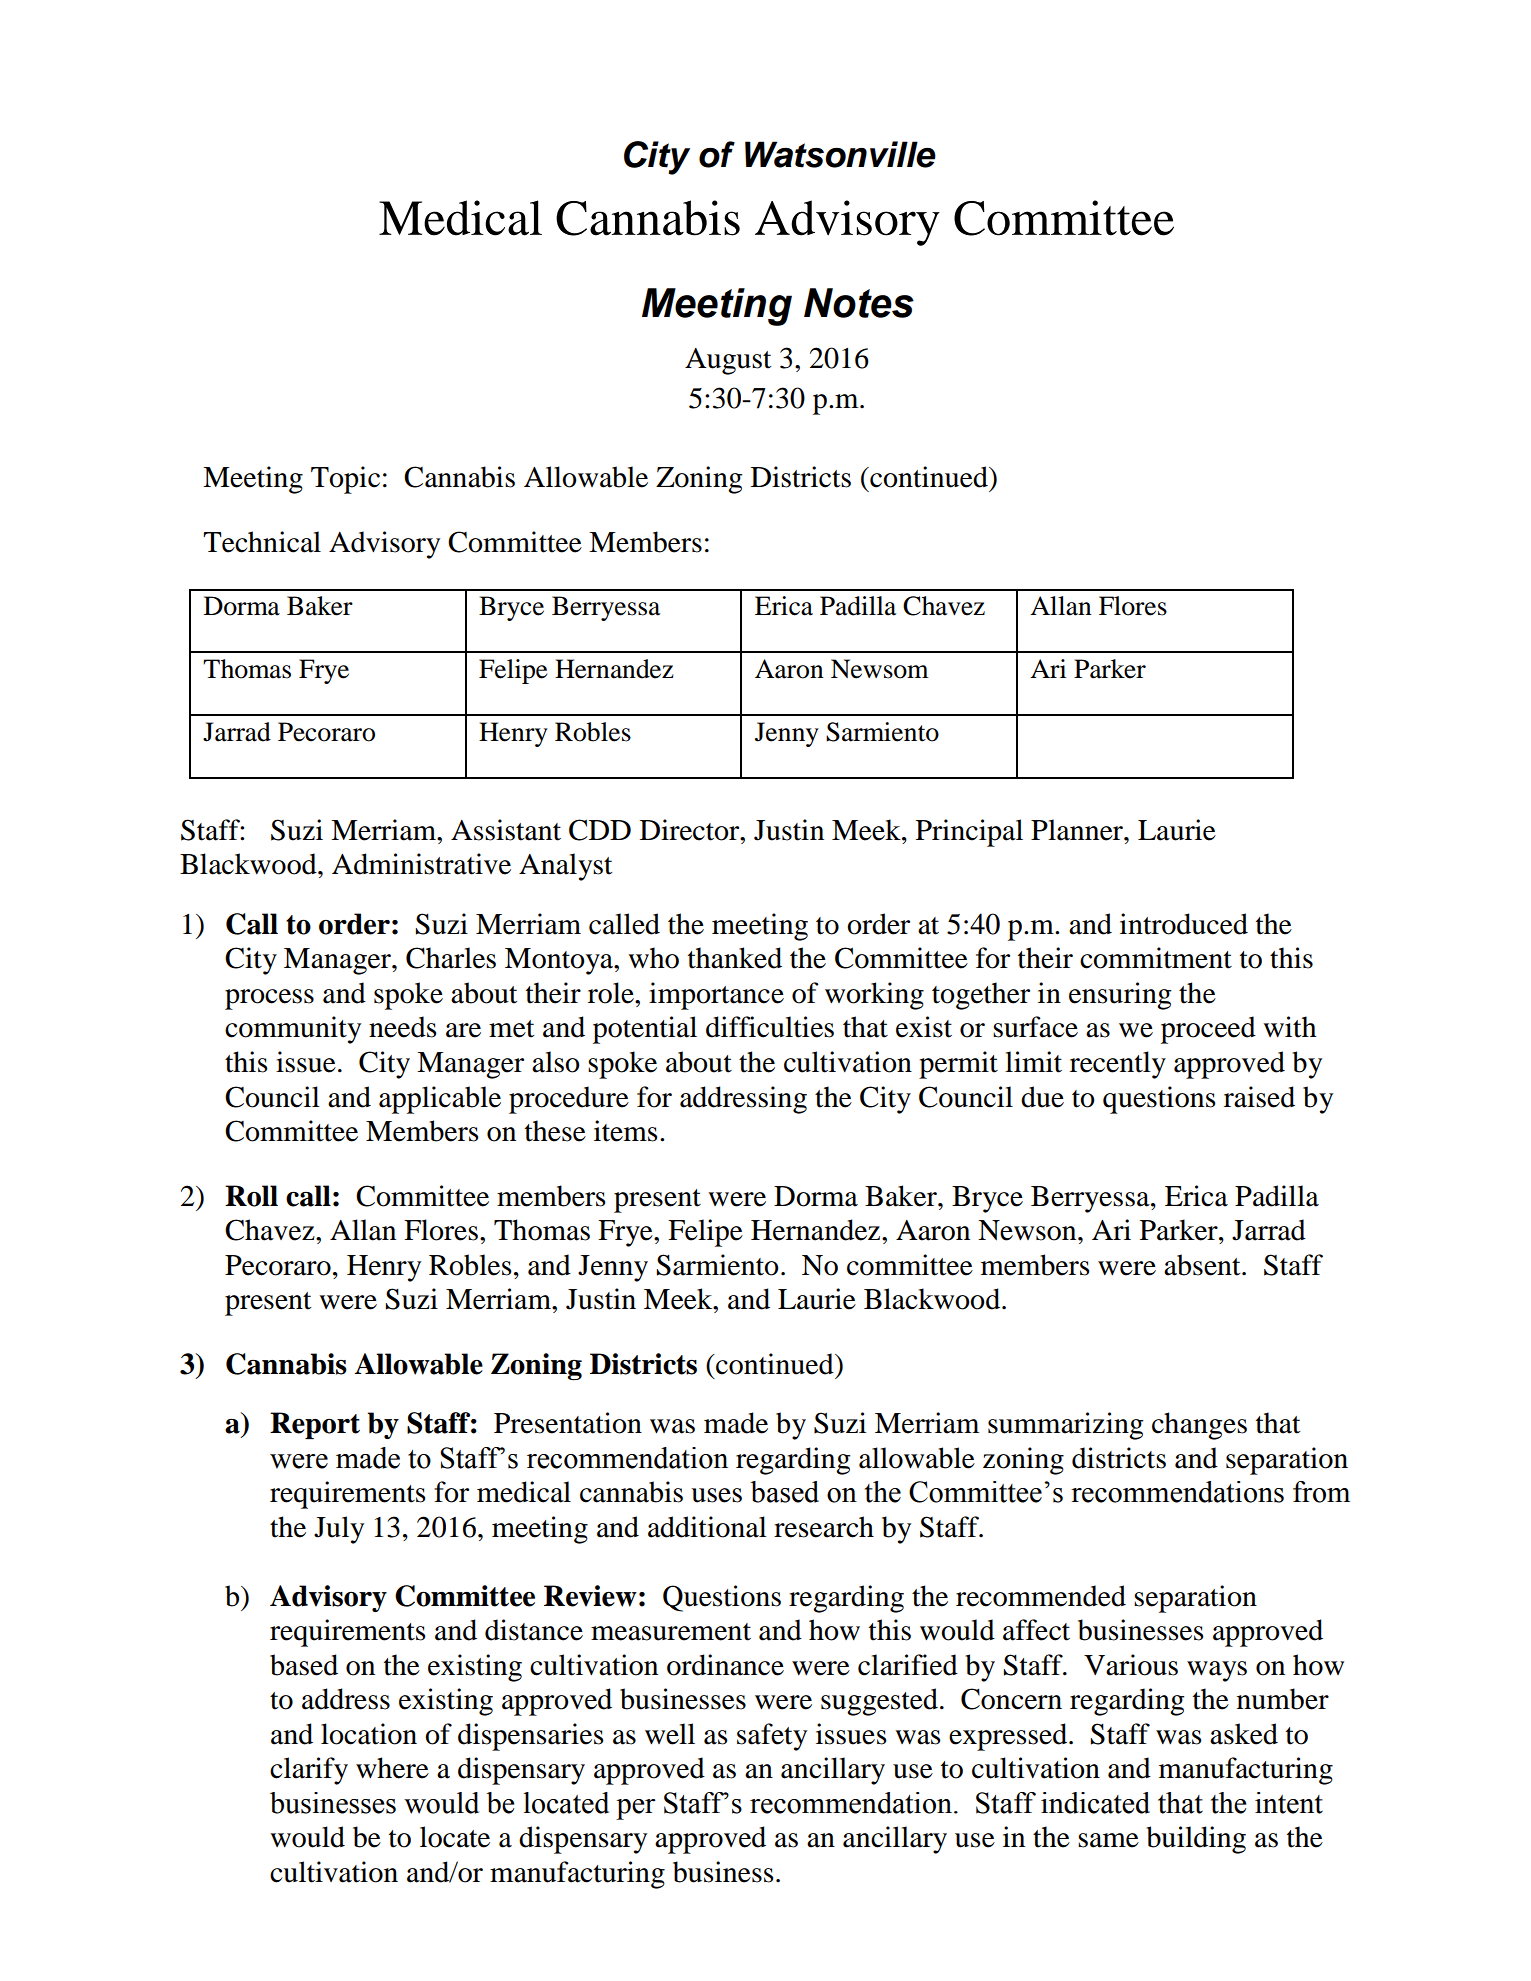 This screenshot has width=1531, height=1981. What do you see at coordinates (770, 1027) in the screenshot?
I see `difficulties` at bounding box center [770, 1027].
